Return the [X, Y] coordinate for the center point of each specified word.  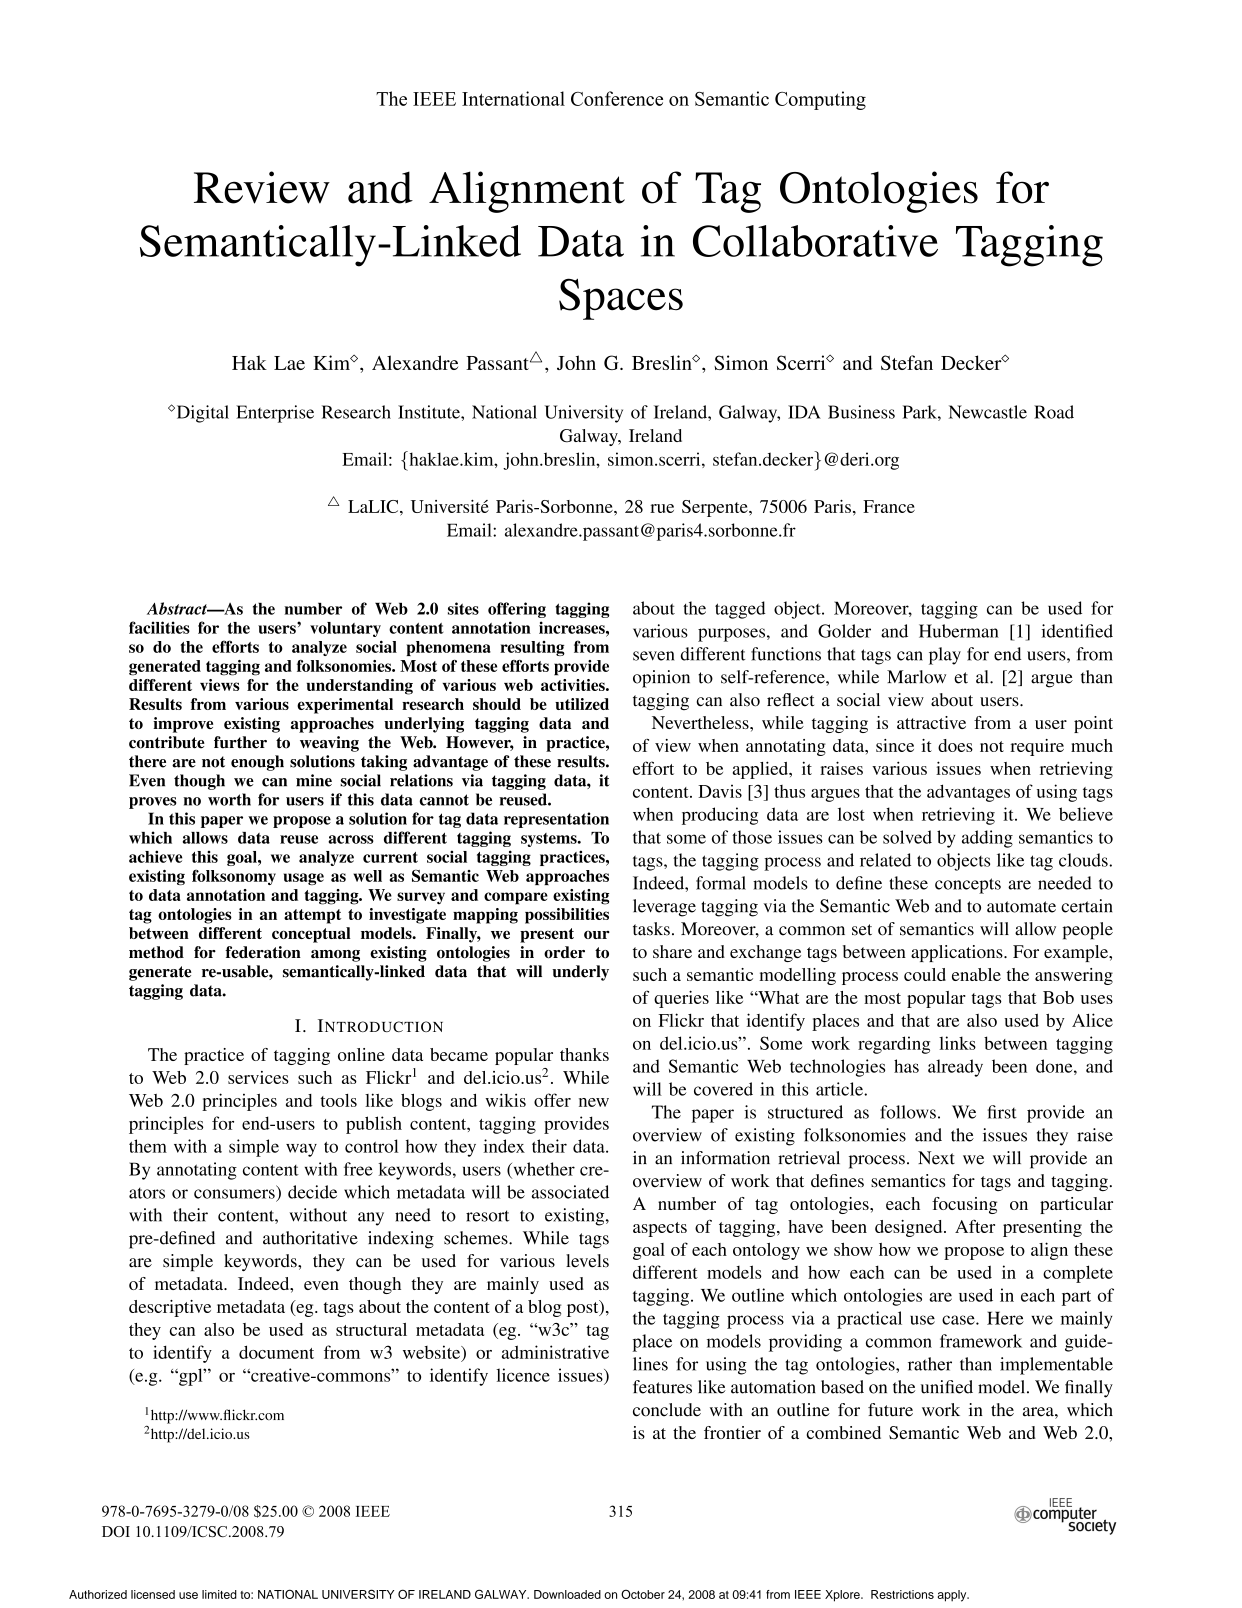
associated [570, 1192]
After [975, 1226]
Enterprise [275, 414]
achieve [155, 856]
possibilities [567, 916]
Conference [617, 98]
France [889, 506]
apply [953, 1596]
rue [662, 508]
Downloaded [567, 1594]
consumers [234, 1194]
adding [987, 839]
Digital [201, 414]
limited [219, 1594]
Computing [820, 100]
